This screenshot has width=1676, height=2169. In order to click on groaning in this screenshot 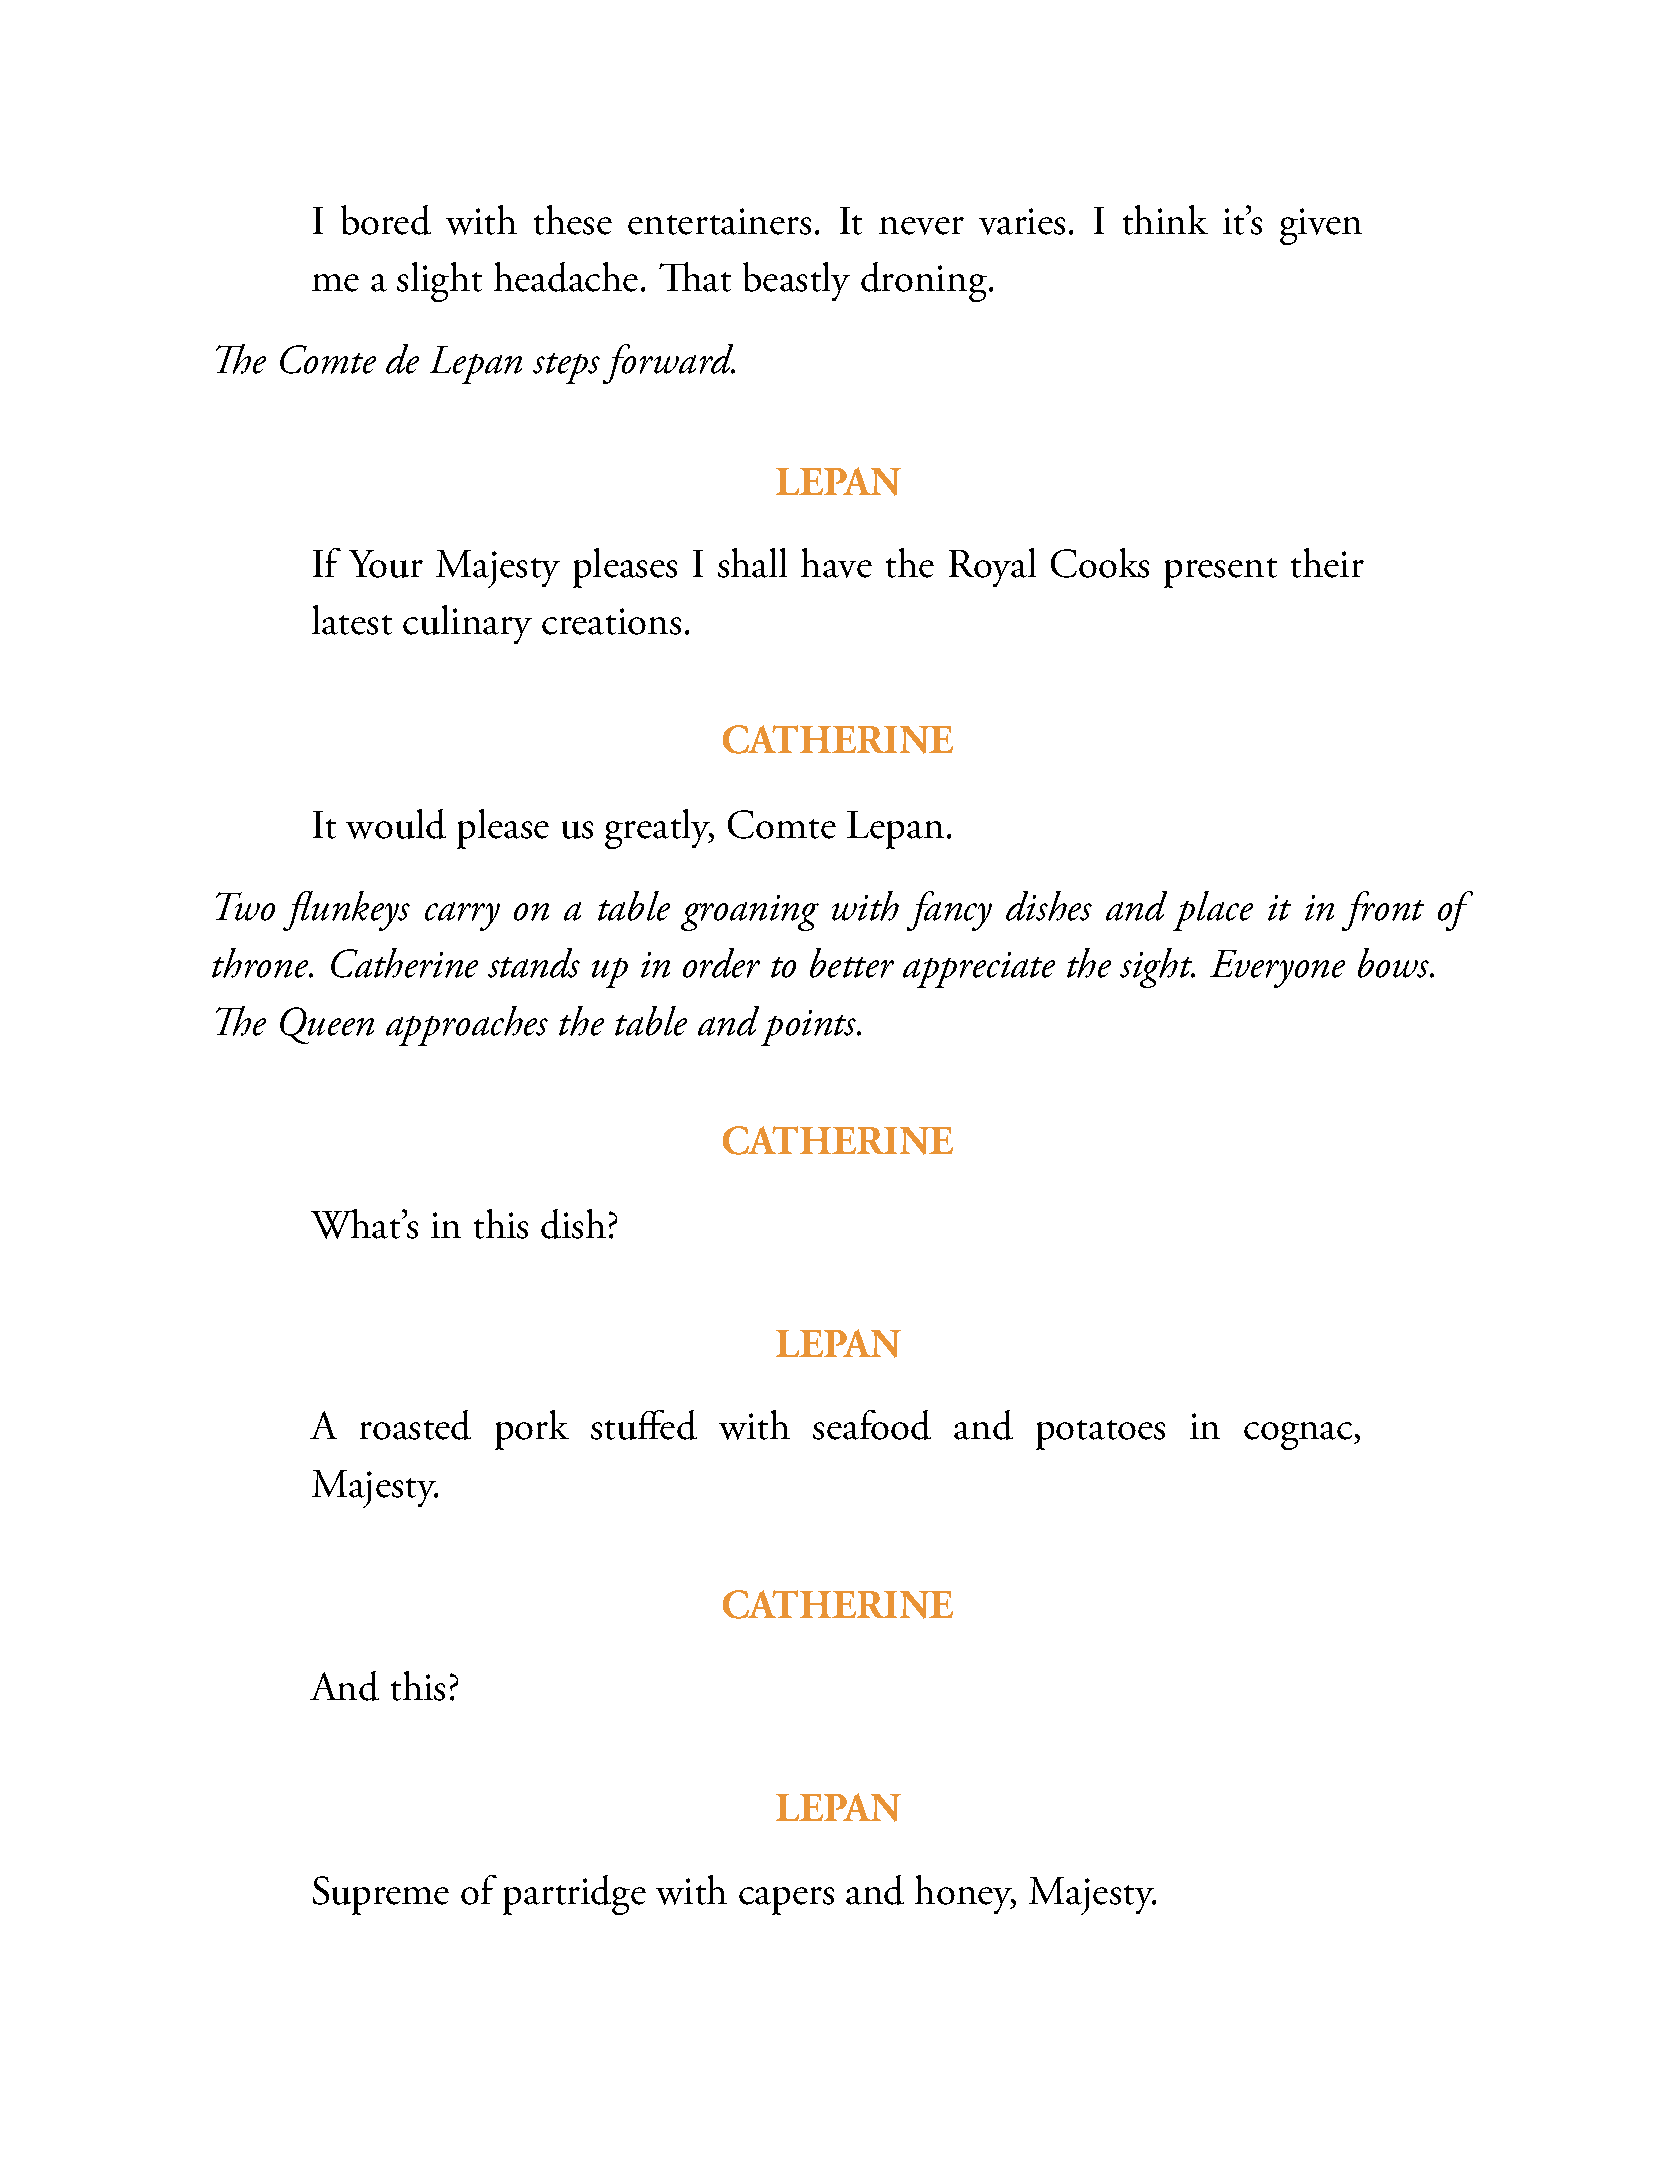, I will do `click(750, 913)`.
